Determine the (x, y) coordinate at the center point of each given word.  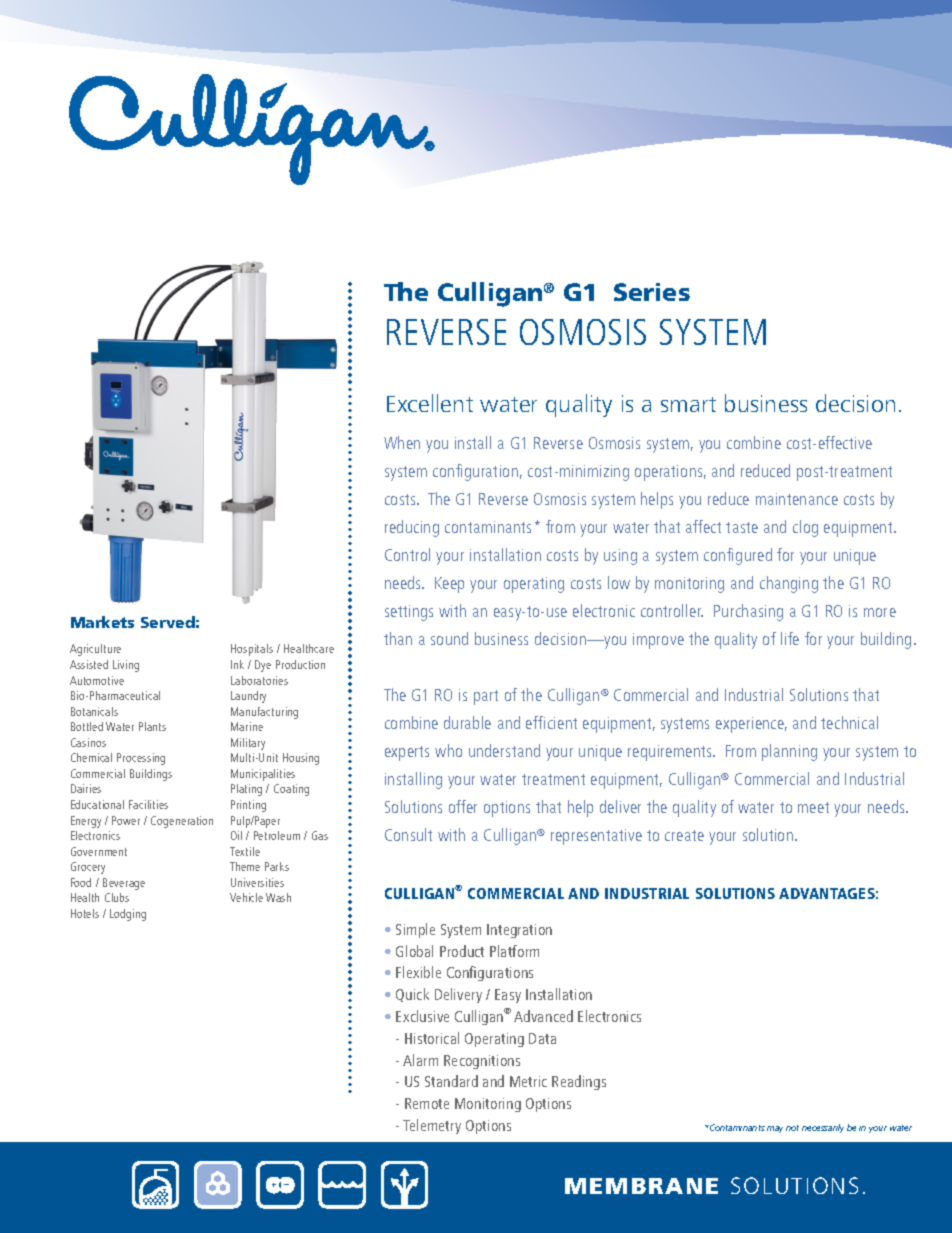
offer (463, 806)
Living (126, 666)
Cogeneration (182, 822)
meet (813, 807)
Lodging (128, 915)
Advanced (543, 1016)
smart (688, 404)
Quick (412, 995)
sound (449, 638)
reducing (412, 528)
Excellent (430, 403)
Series (652, 292)
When (402, 442)
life (790, 638)
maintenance (797, 499)
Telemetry (432, 1126)
